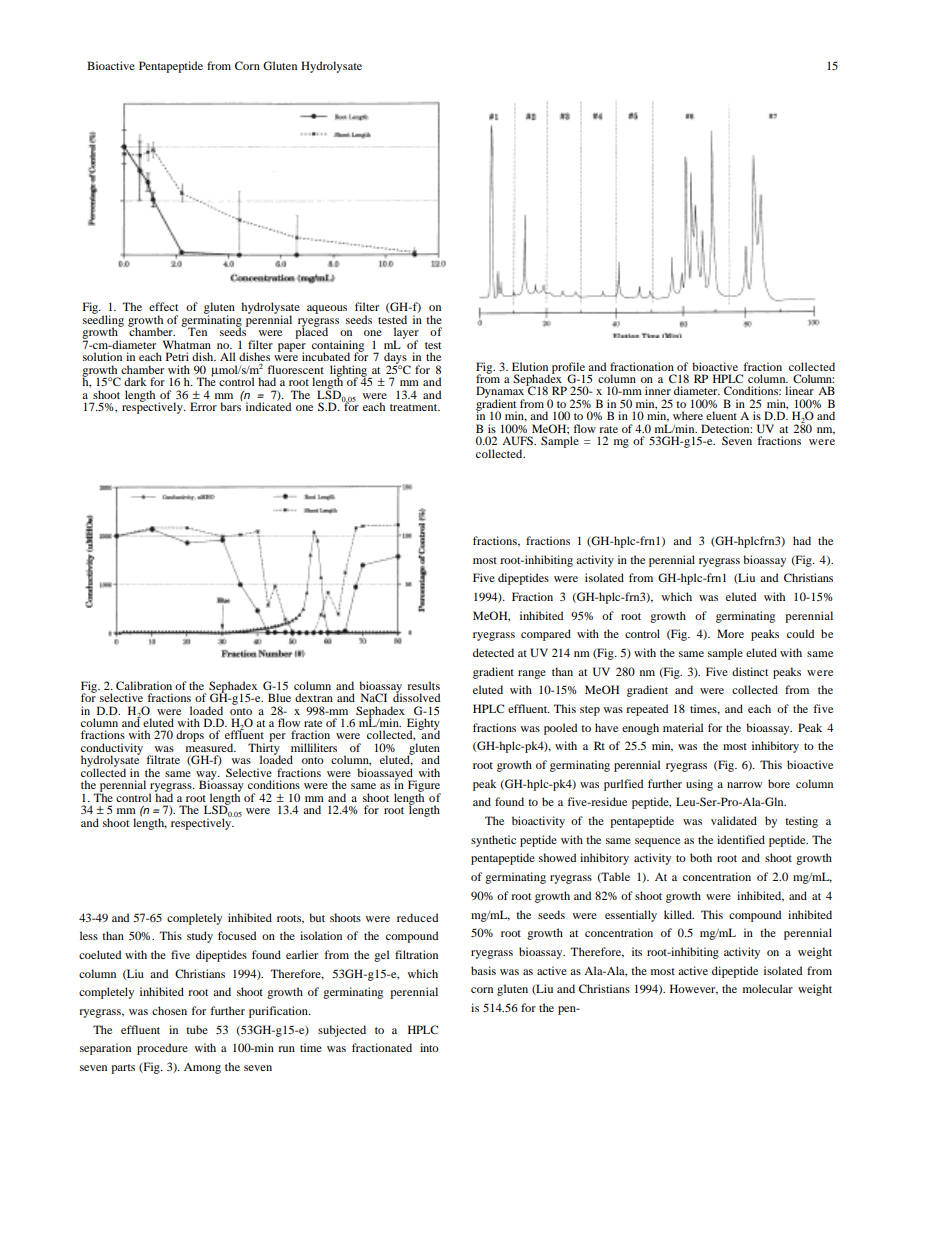 This screenshot has height=1233, width=952. What do you see at coordinates (493, 841) in the screenshot?
I see `synthetic` at bounding box center [493, 841].
